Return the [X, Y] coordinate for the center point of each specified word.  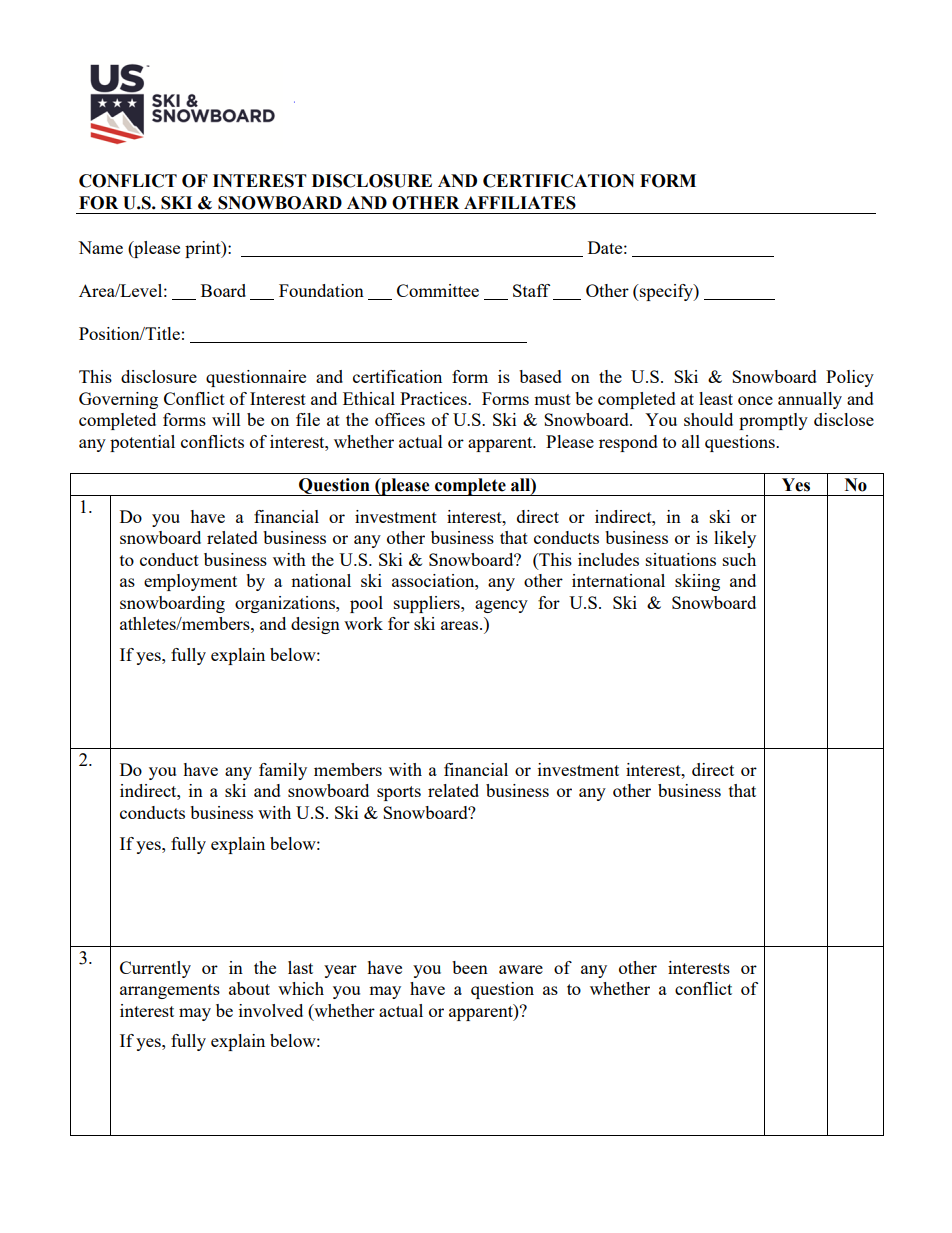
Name [100, 247]
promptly [773, 421]
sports [399, 793]
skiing [697, 582]
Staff [531, 290]
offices [400, 419]
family [283, 771]
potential [142, 443]
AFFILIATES [520, 203]
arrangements [170, 991]
